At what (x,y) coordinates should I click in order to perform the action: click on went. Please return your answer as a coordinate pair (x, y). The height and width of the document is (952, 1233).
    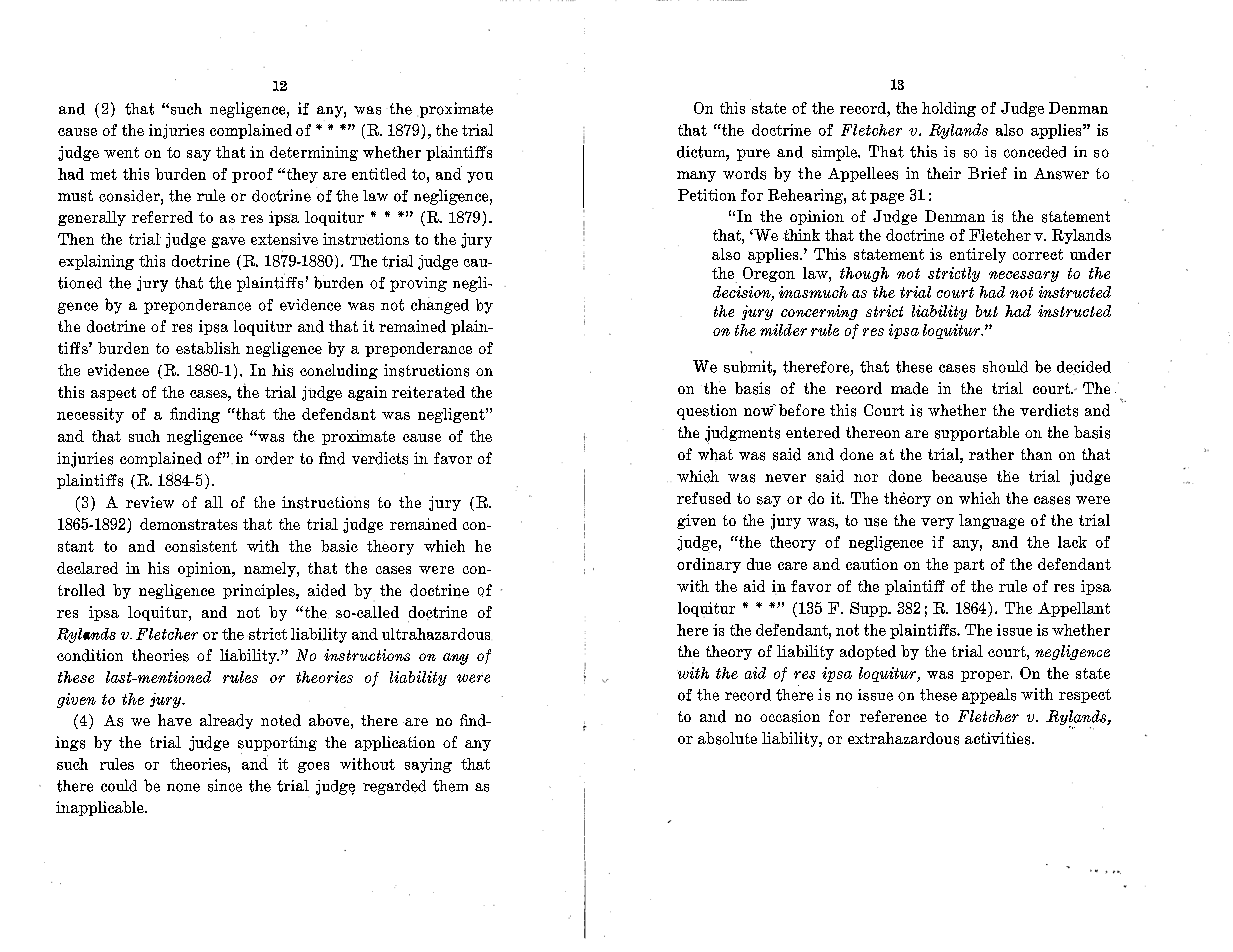
    Looking at the image, I should click on (121, 152).
